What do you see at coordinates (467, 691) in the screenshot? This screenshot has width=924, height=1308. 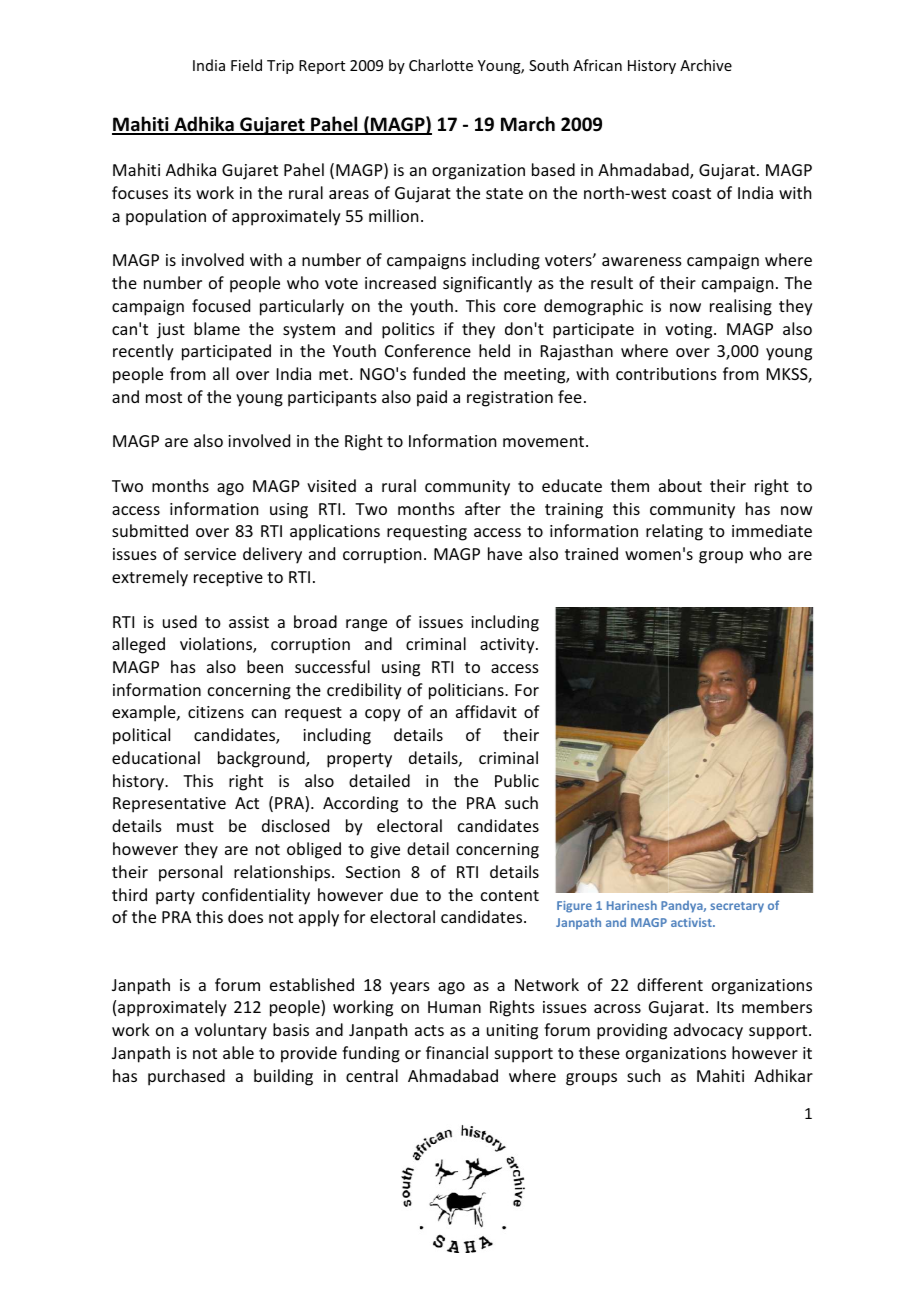 I see `politicians` at bounding box center [467, 691].
